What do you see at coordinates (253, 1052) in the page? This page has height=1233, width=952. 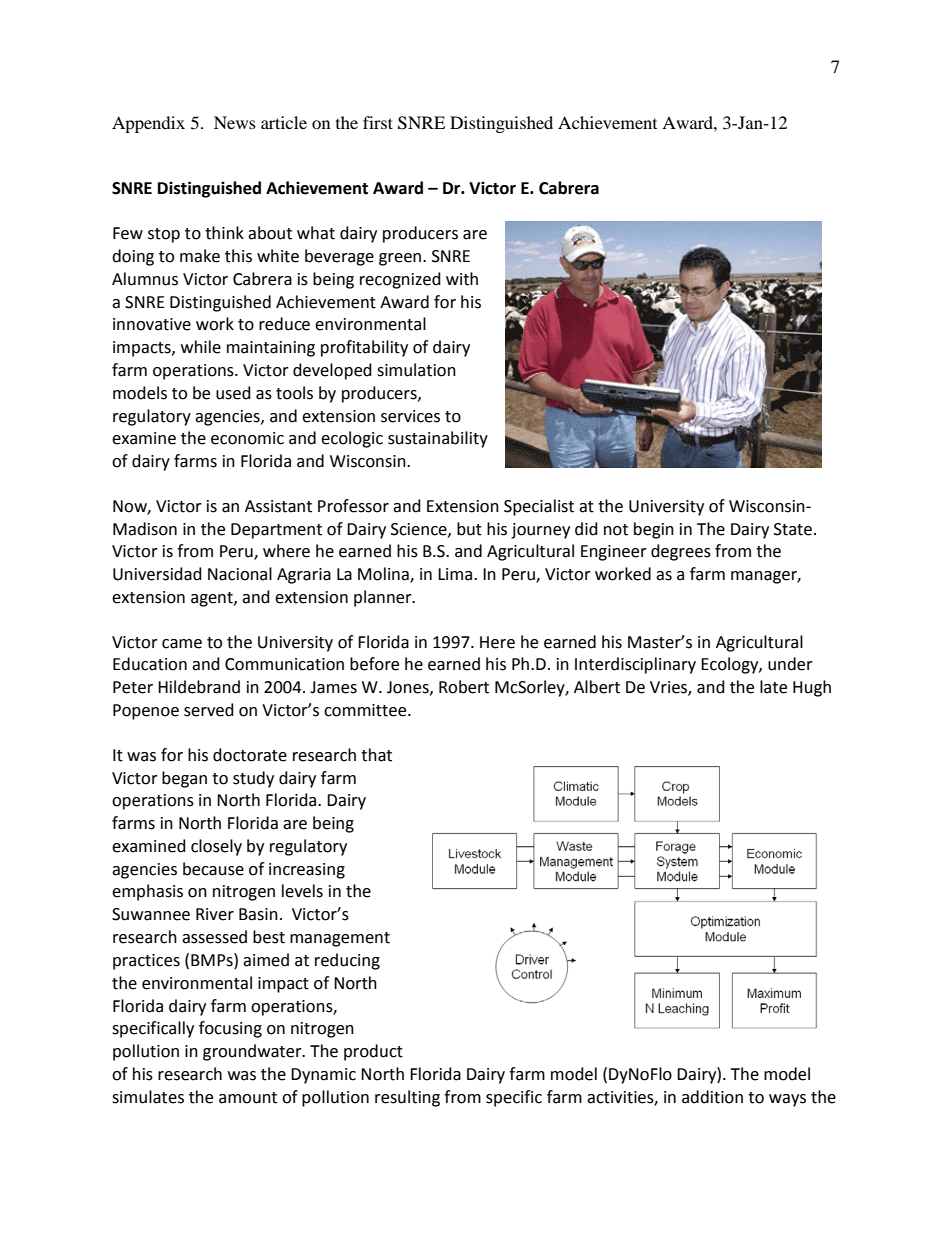 I see `groundwater` at bounding box center [253, 1052].
